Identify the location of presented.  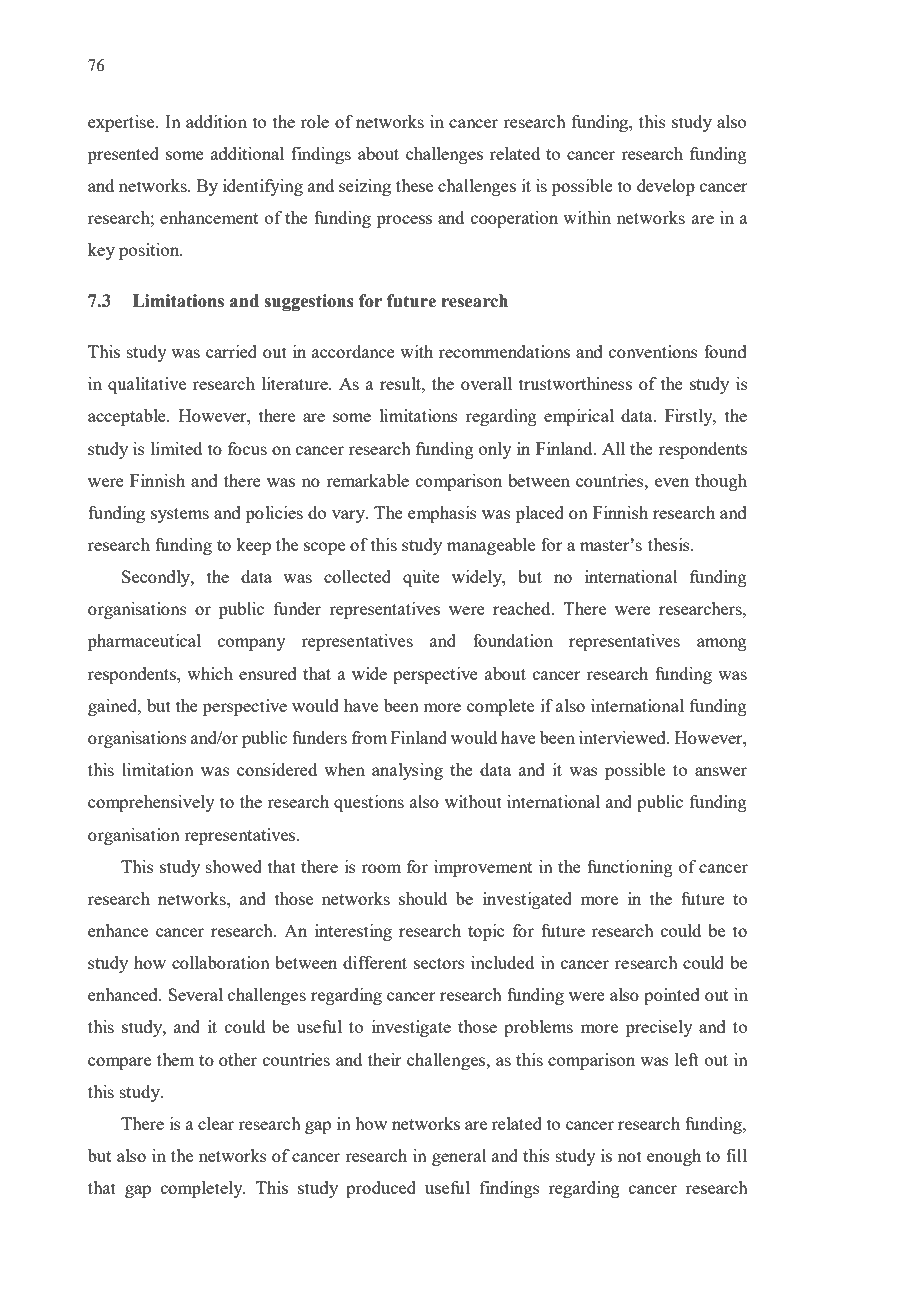
(123, 155).
